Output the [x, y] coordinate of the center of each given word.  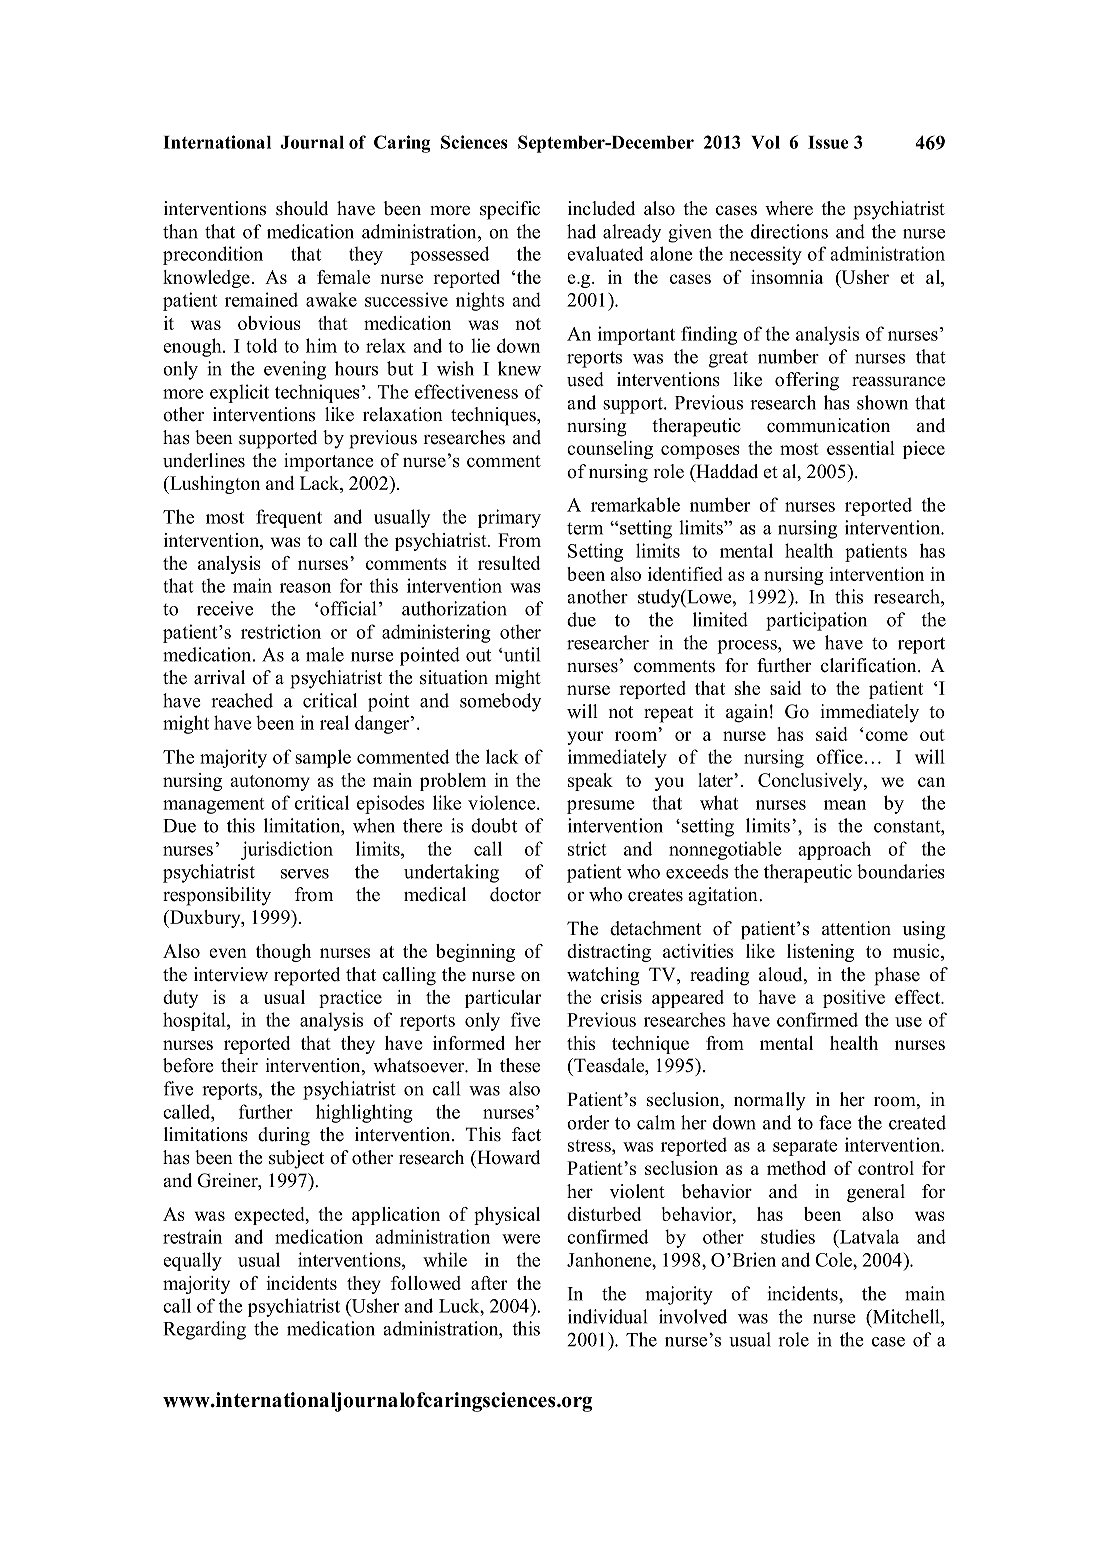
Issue [828, 142]
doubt [494, 825]
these [520, 1065]
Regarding [204, 1330]
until [521, 654]
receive [225, 608]
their [239, 1065]
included [601, 208]
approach [834, 850]
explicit [239, 393]
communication [828, 425]
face [835, 1122]
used [585, 379]
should [302, 208]
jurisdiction [287, 850]
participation [816, 621]
